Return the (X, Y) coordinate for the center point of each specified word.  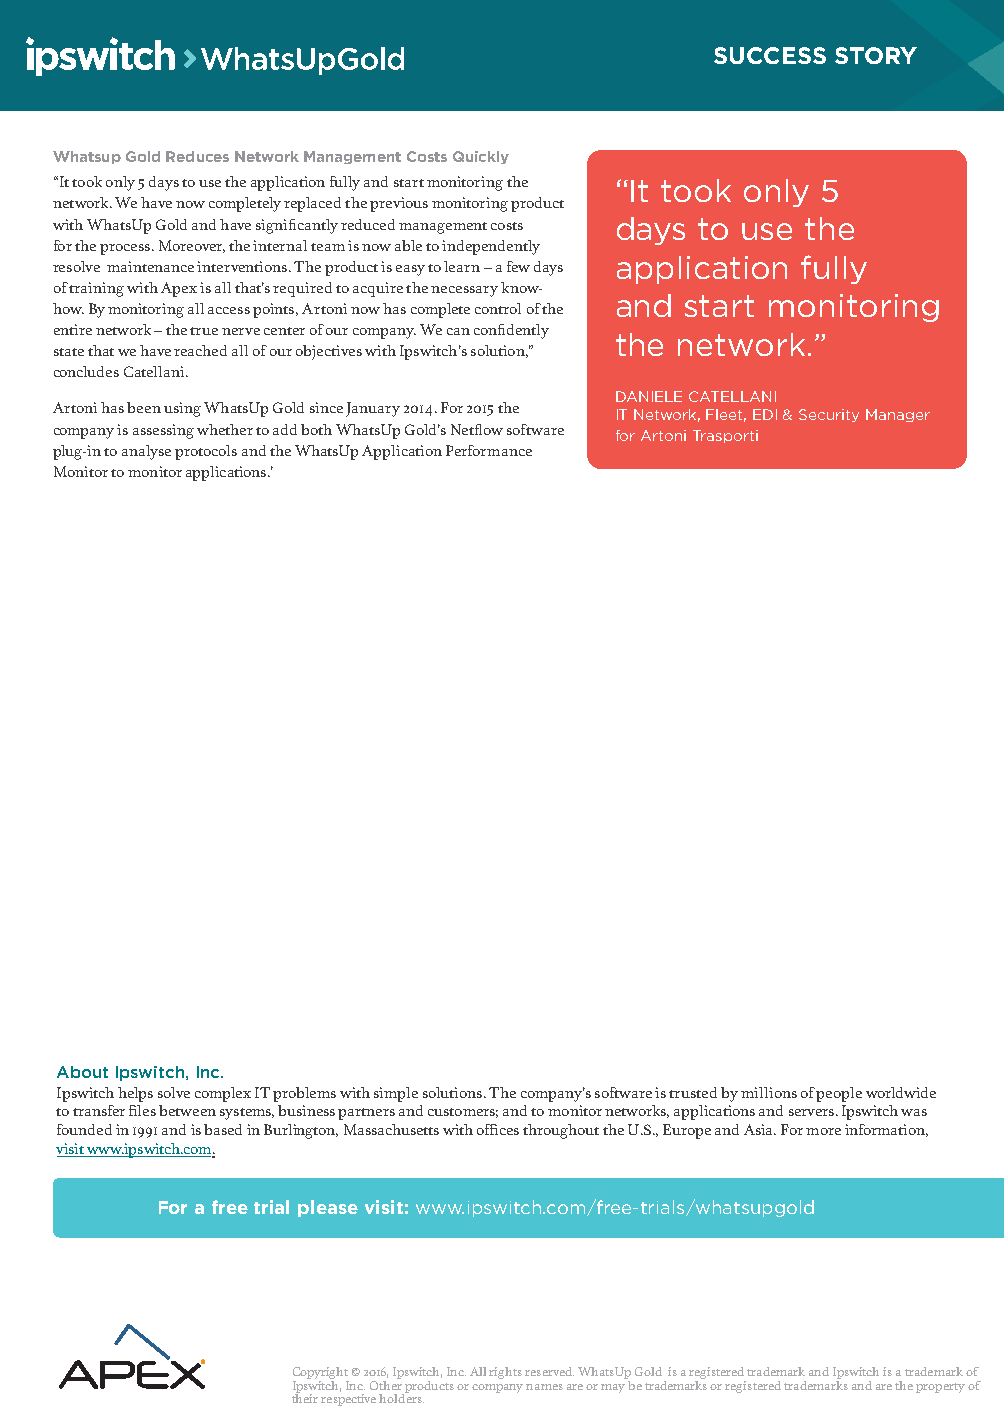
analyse (146, 452)
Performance (489, 450)
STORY (876, 55)
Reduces (197, 156)
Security (829, 415)
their (305, 1397)
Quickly (481, 157)
